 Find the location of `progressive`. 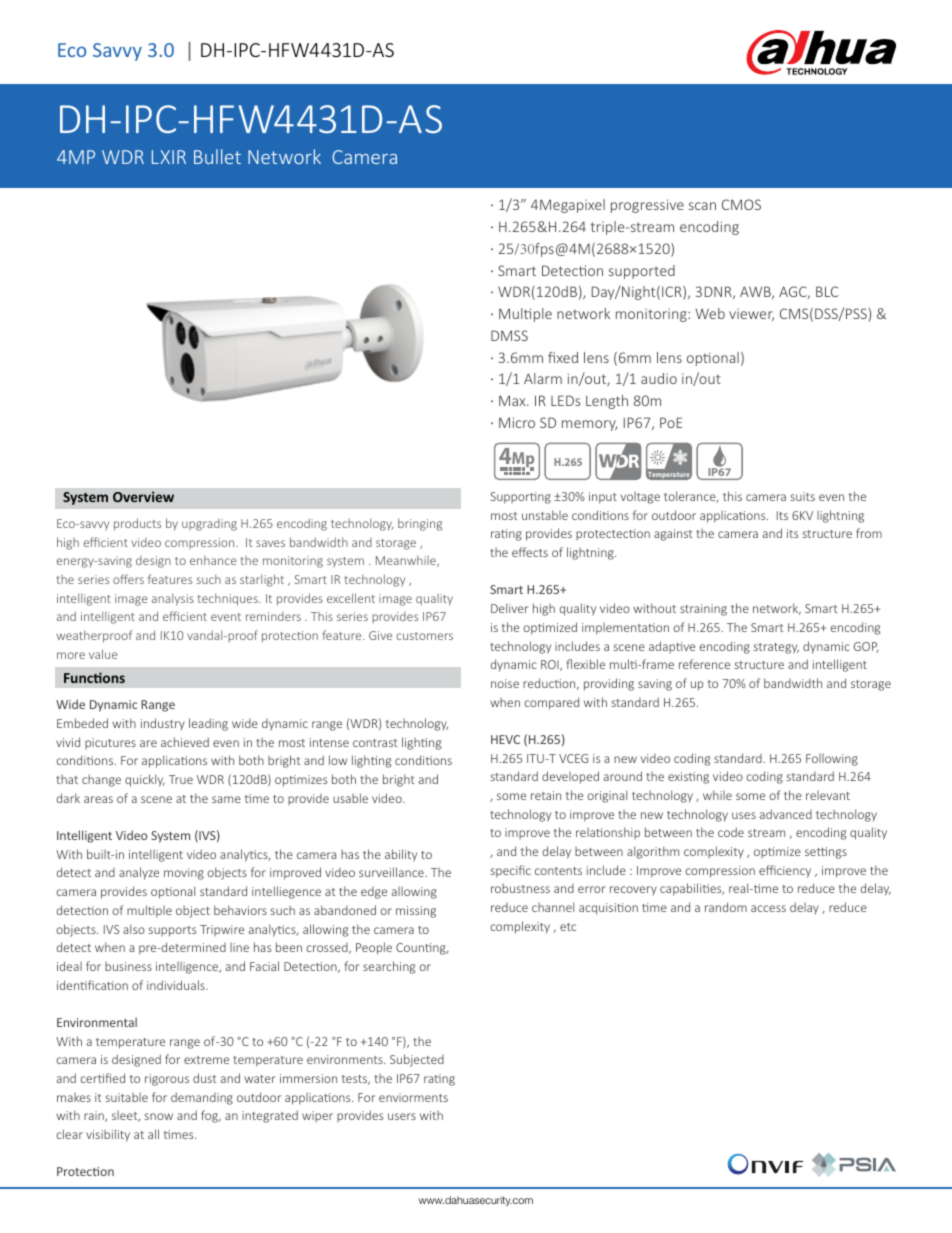

progressive is located at coordinates (647, 206).
